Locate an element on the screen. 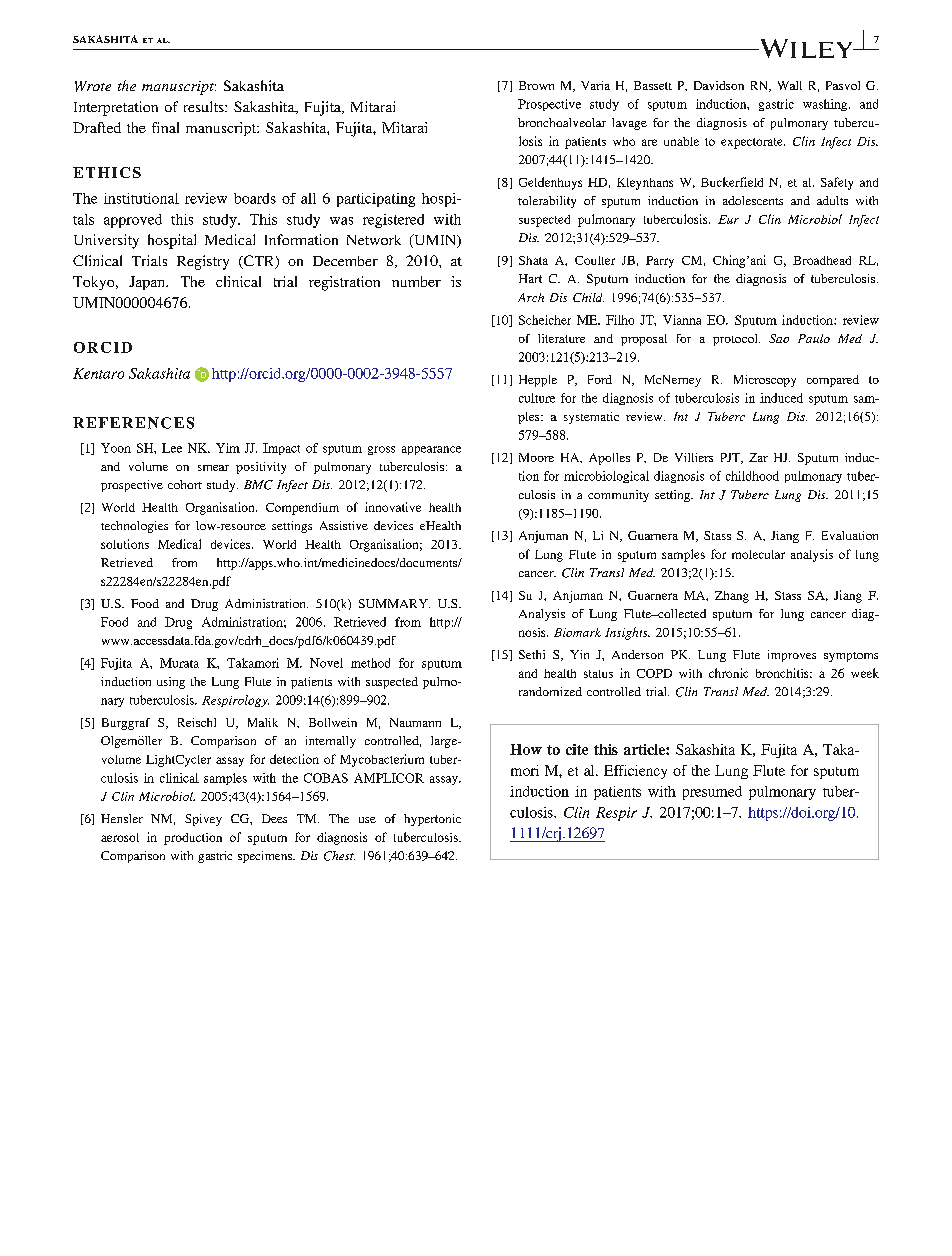 The image size is (952, 1256). appearance is located at coordinates (431, 450).
